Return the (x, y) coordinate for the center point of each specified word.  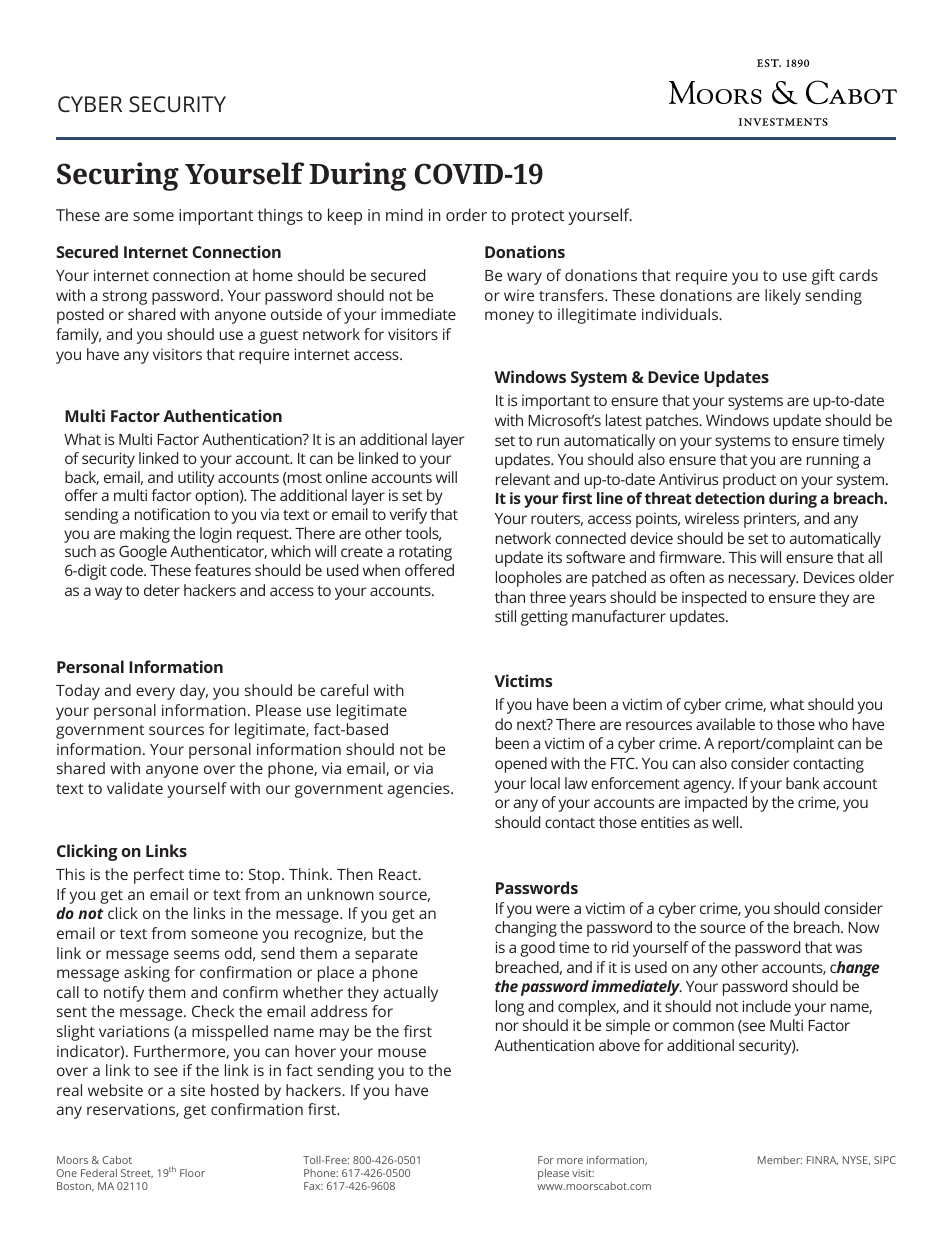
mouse (402, 1052)
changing (526, 929)
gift (823, 277)
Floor (192, 1173)
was (849, 948)
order (466, 214)
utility (196, 479)
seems (196, 954)
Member (780, 1160)
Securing (118, 176)
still (505, 616)
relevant (523, 479)
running (833, 461)
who (833, 724)
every (155, 693)
